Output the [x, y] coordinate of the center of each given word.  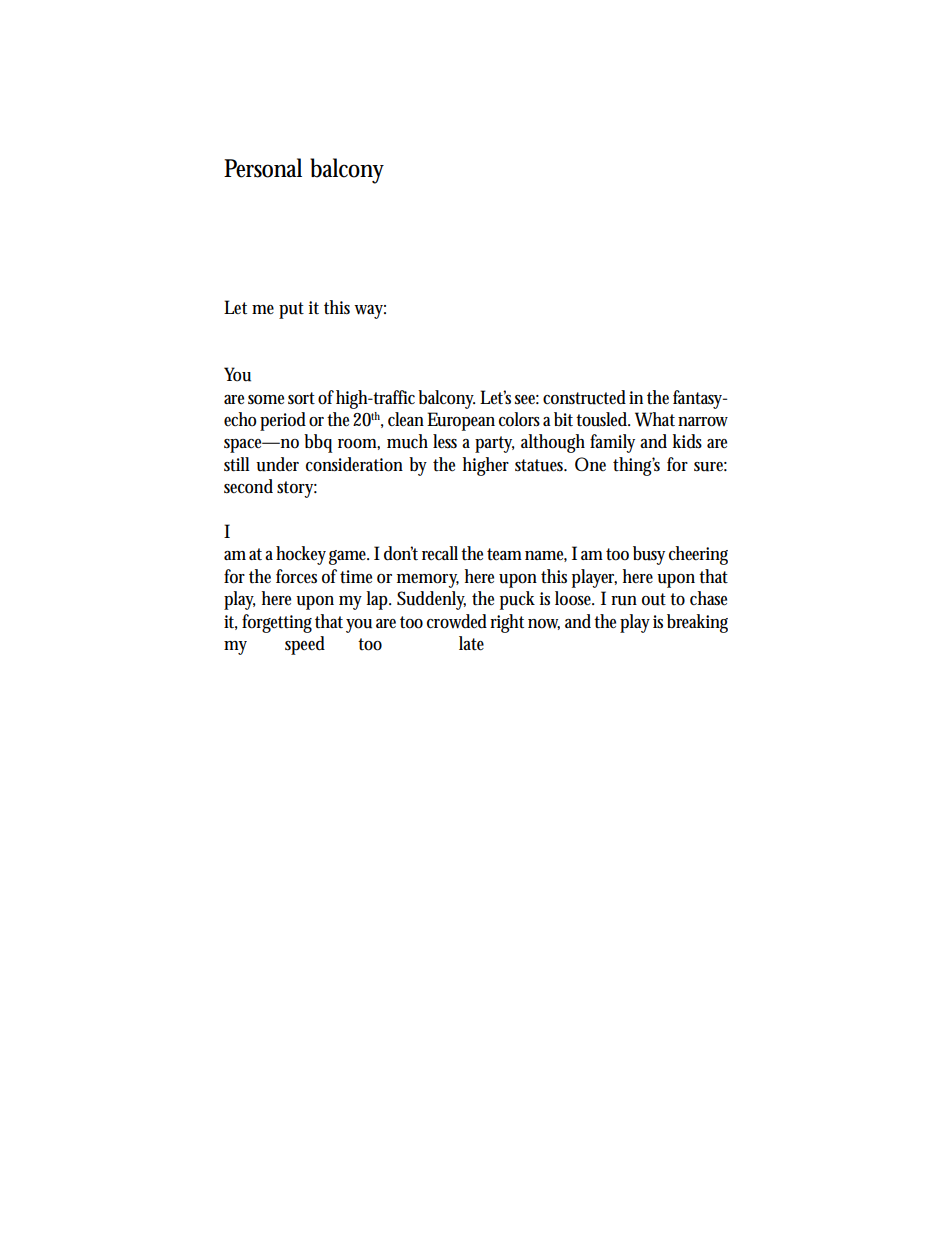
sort [301, 398]
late [471, 643]
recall [440, 553]
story [297, 489]
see [527, 400]
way [370, 312]
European [461, 421]
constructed [584, 397]
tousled [603, 419]
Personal [263, 168]
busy [649, 555]
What [655, 419]
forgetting [277, 623]
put [291, 310]
